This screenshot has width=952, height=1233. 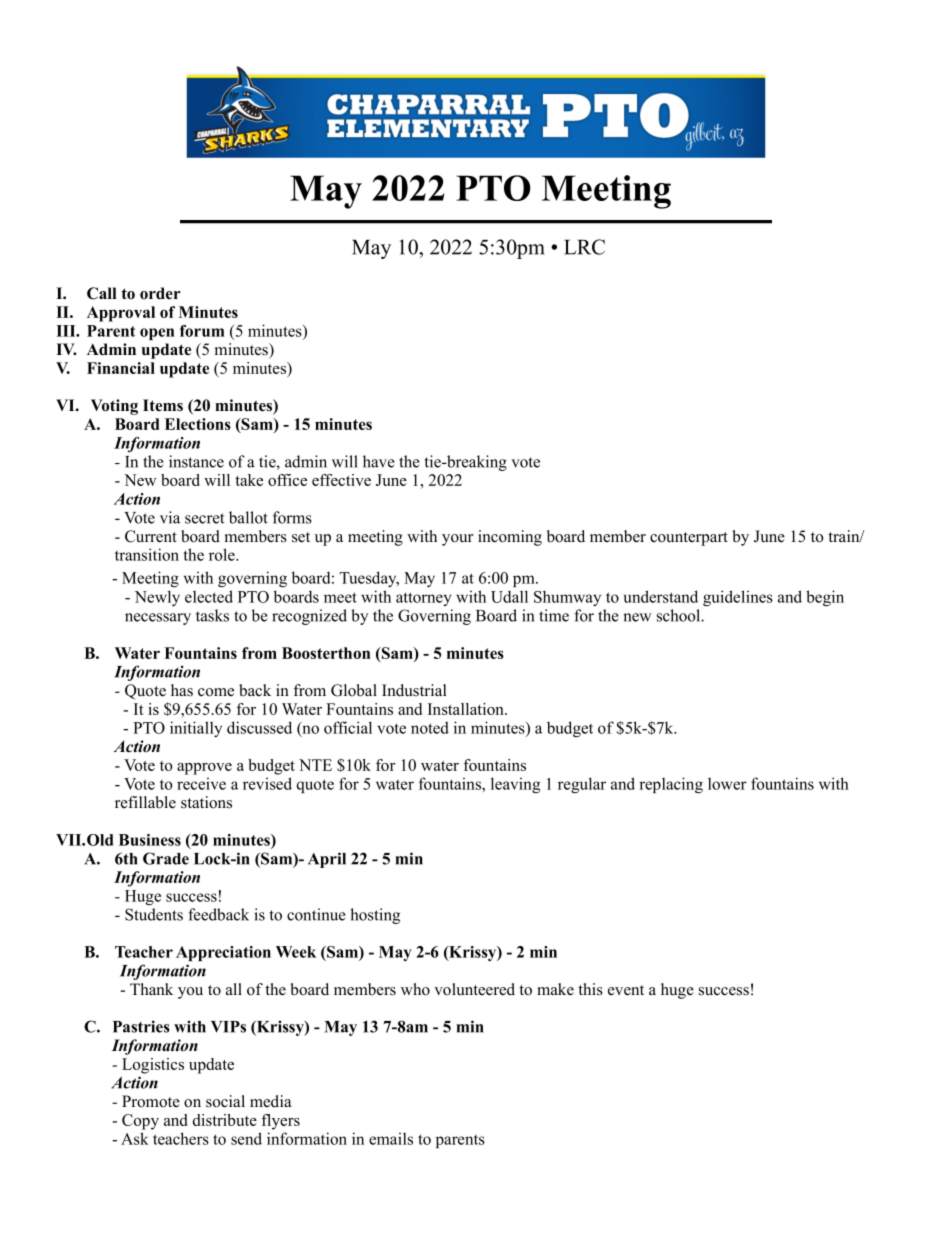 I want to click on event, so click(x=626, y=990).
